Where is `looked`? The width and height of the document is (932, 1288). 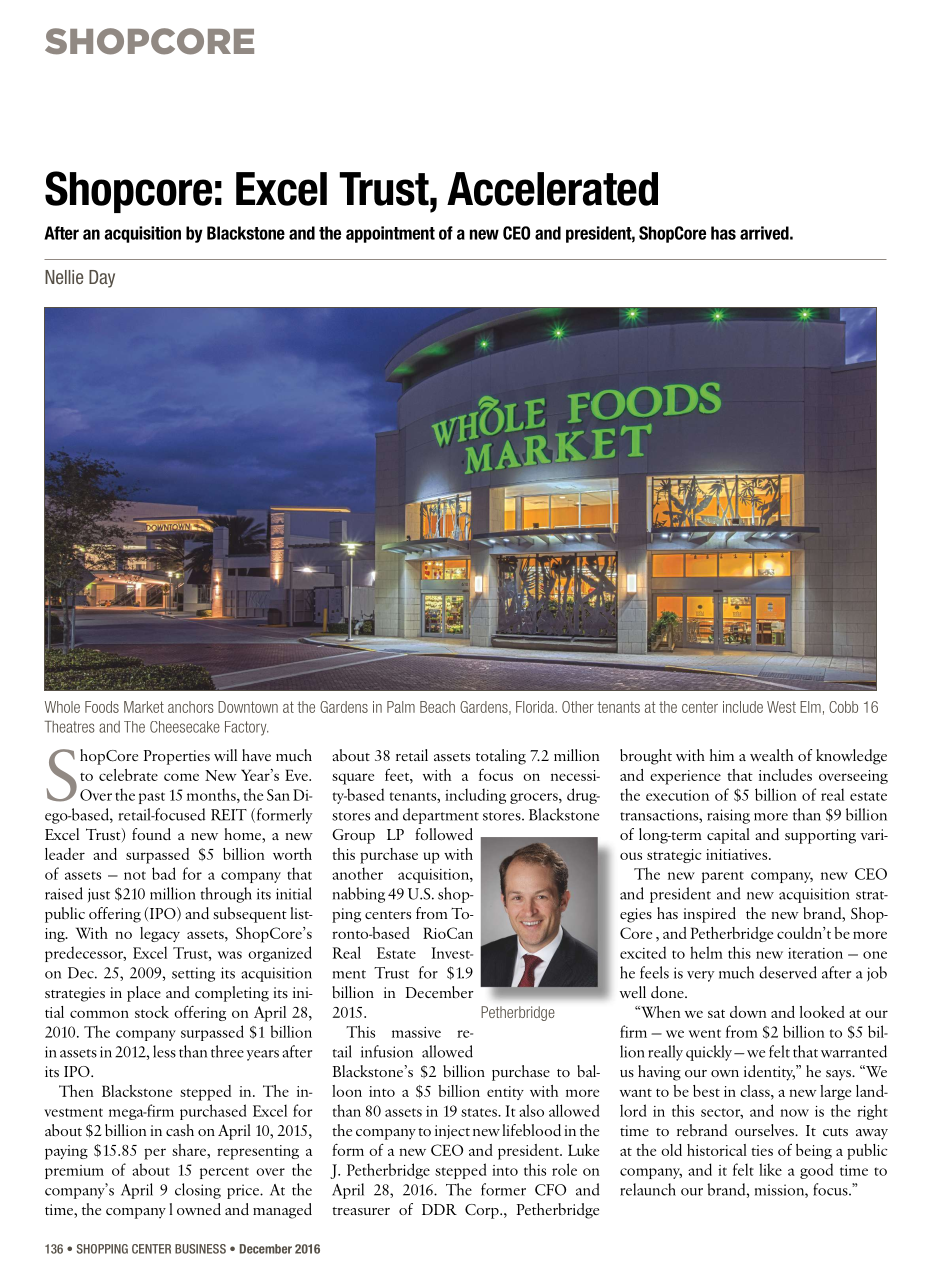
looked is located at coordinates (822, 1012).
